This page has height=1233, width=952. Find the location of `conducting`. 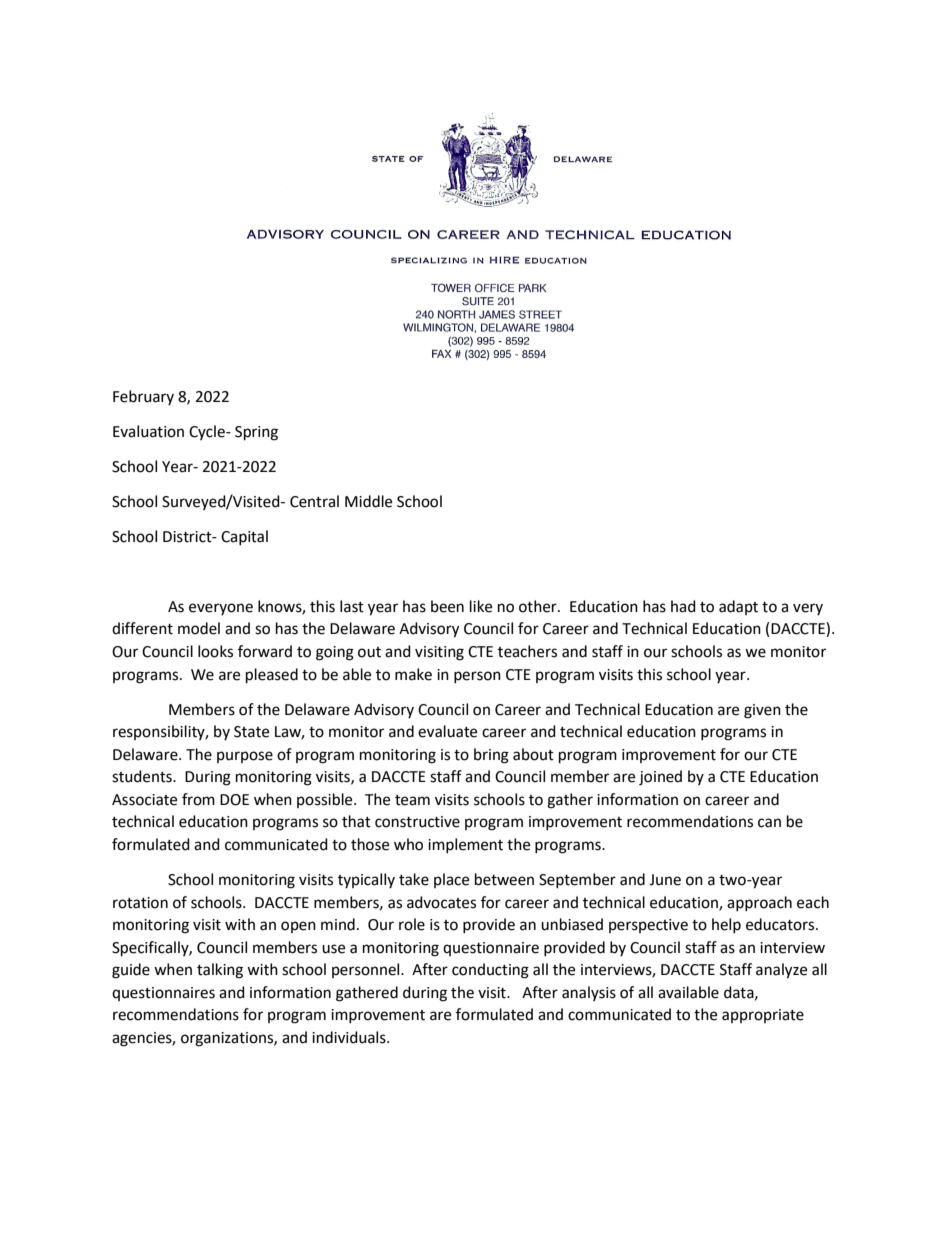

conducting is located at coordinates (490, 971).
